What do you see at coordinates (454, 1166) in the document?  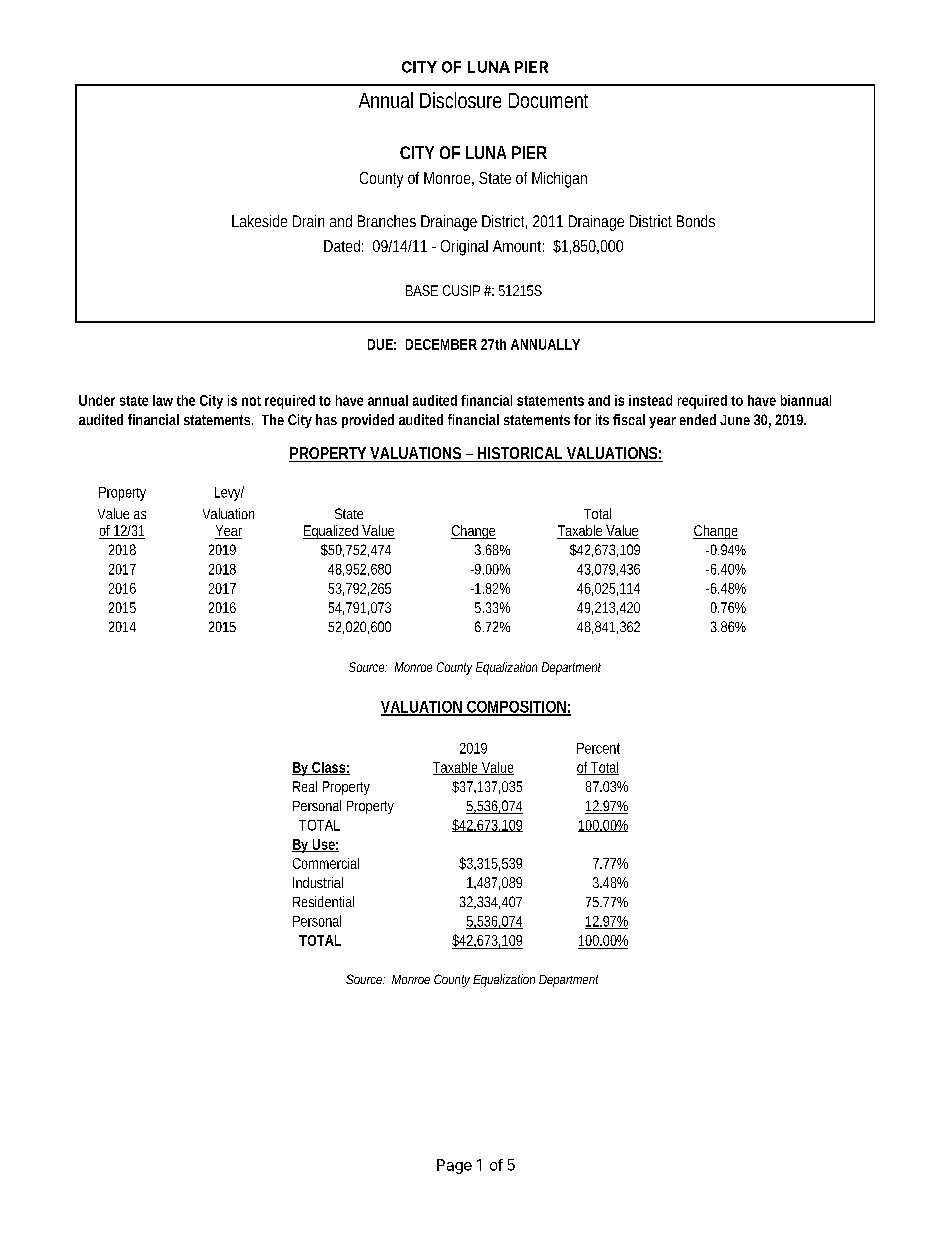 I see `Page` at bounding box center [454, 1166].
